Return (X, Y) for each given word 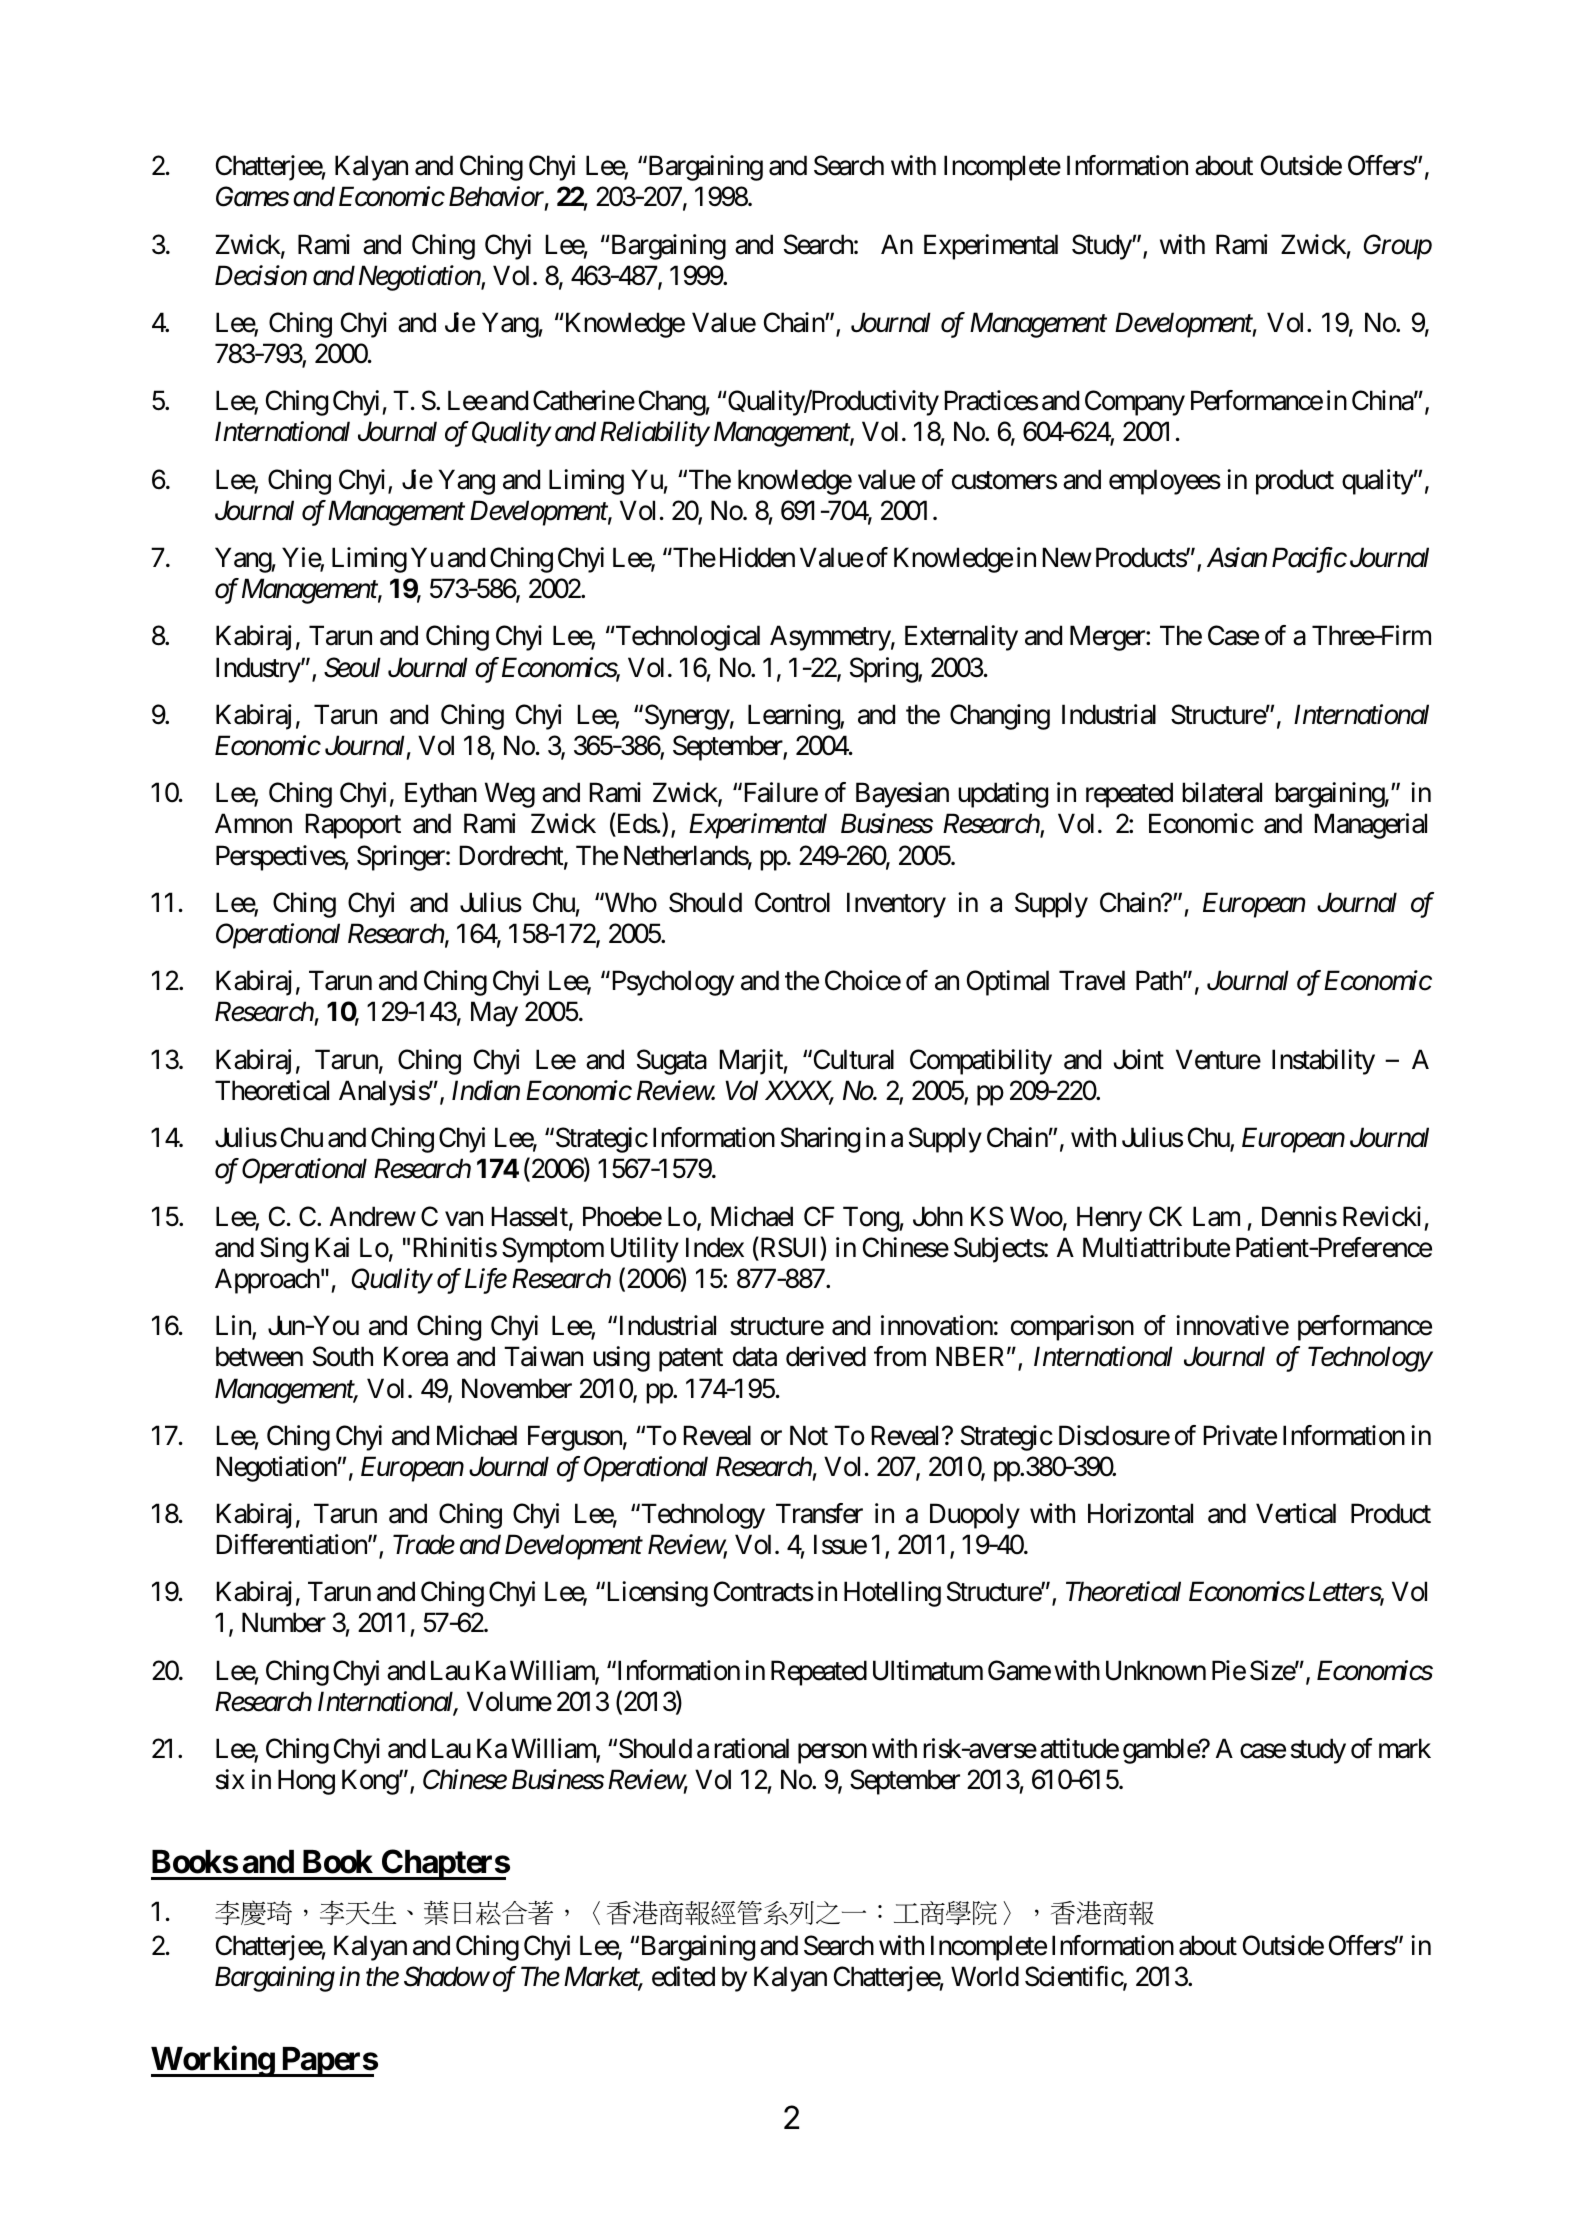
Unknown (1156, 1670)
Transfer (819, 1513)
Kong (371, 1782)
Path (1160, 980)
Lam (1216, 1216)
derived (826, 1356)
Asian (1237, 557)
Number (284, 1622)
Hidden (757, 557)
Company (1135, 403)
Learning (794, 717)
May (494, 1014)
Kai (332, 1247)
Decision (261, 276)
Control (792, 902)
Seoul (352, 667)
